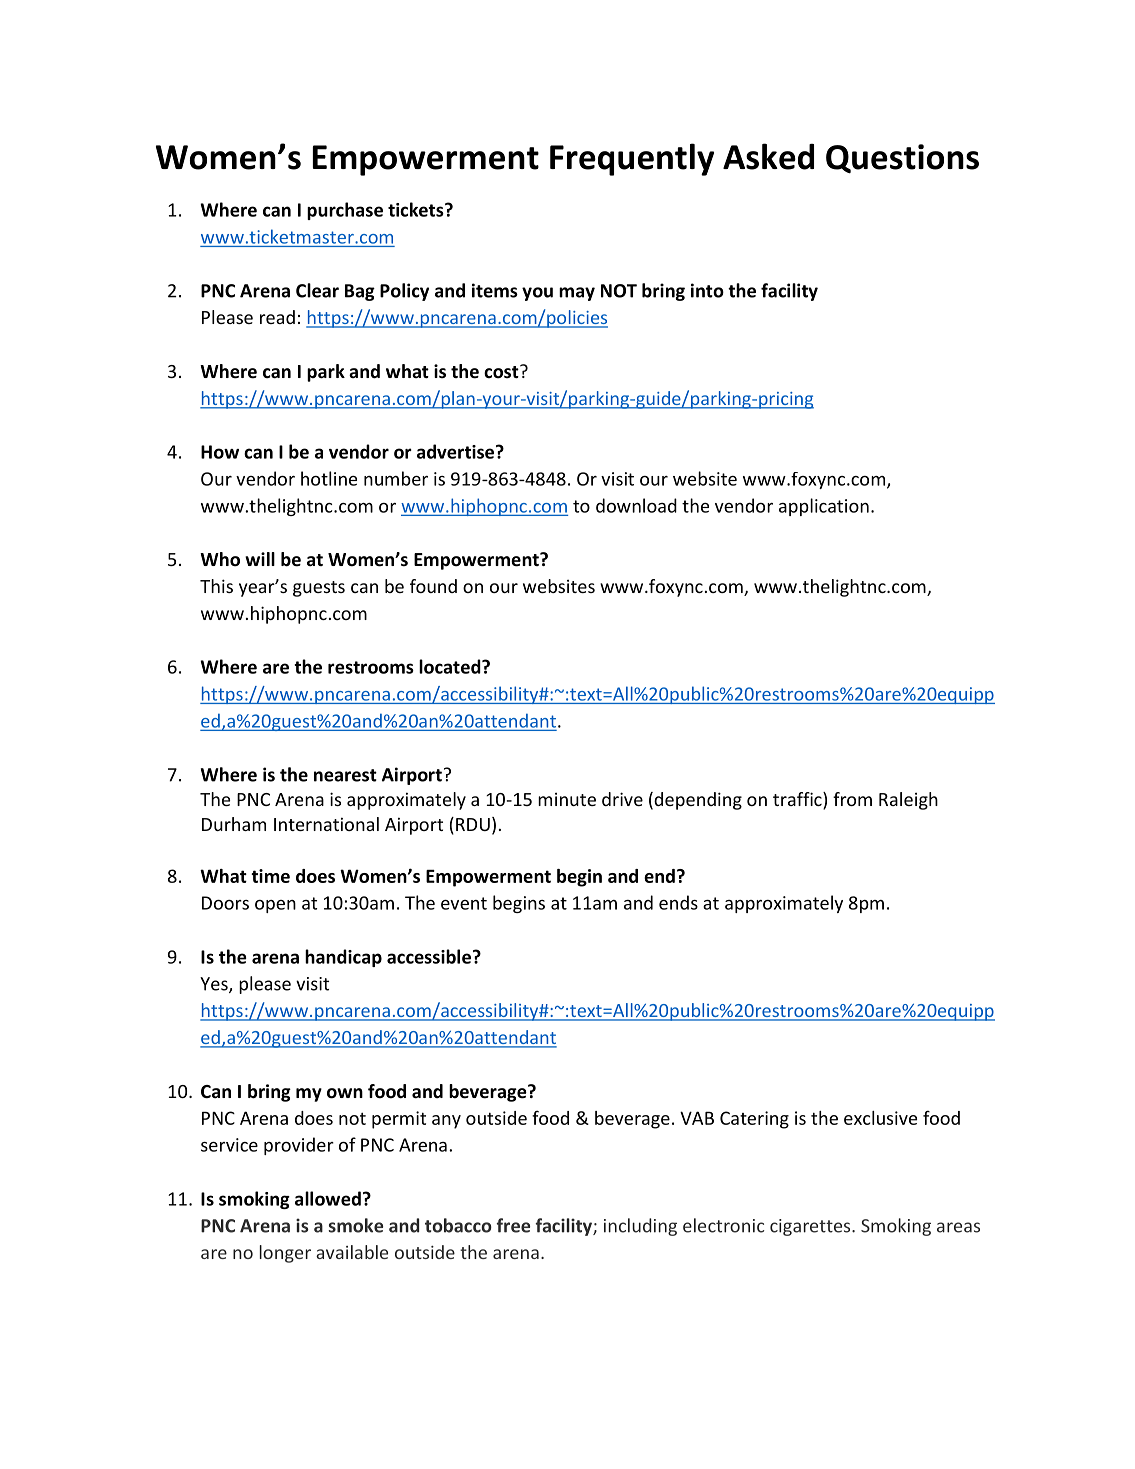 The image size is (1135, 1469). Describe the element at coordinates (328, 1198) in the image. I see `allowed` at that location.
